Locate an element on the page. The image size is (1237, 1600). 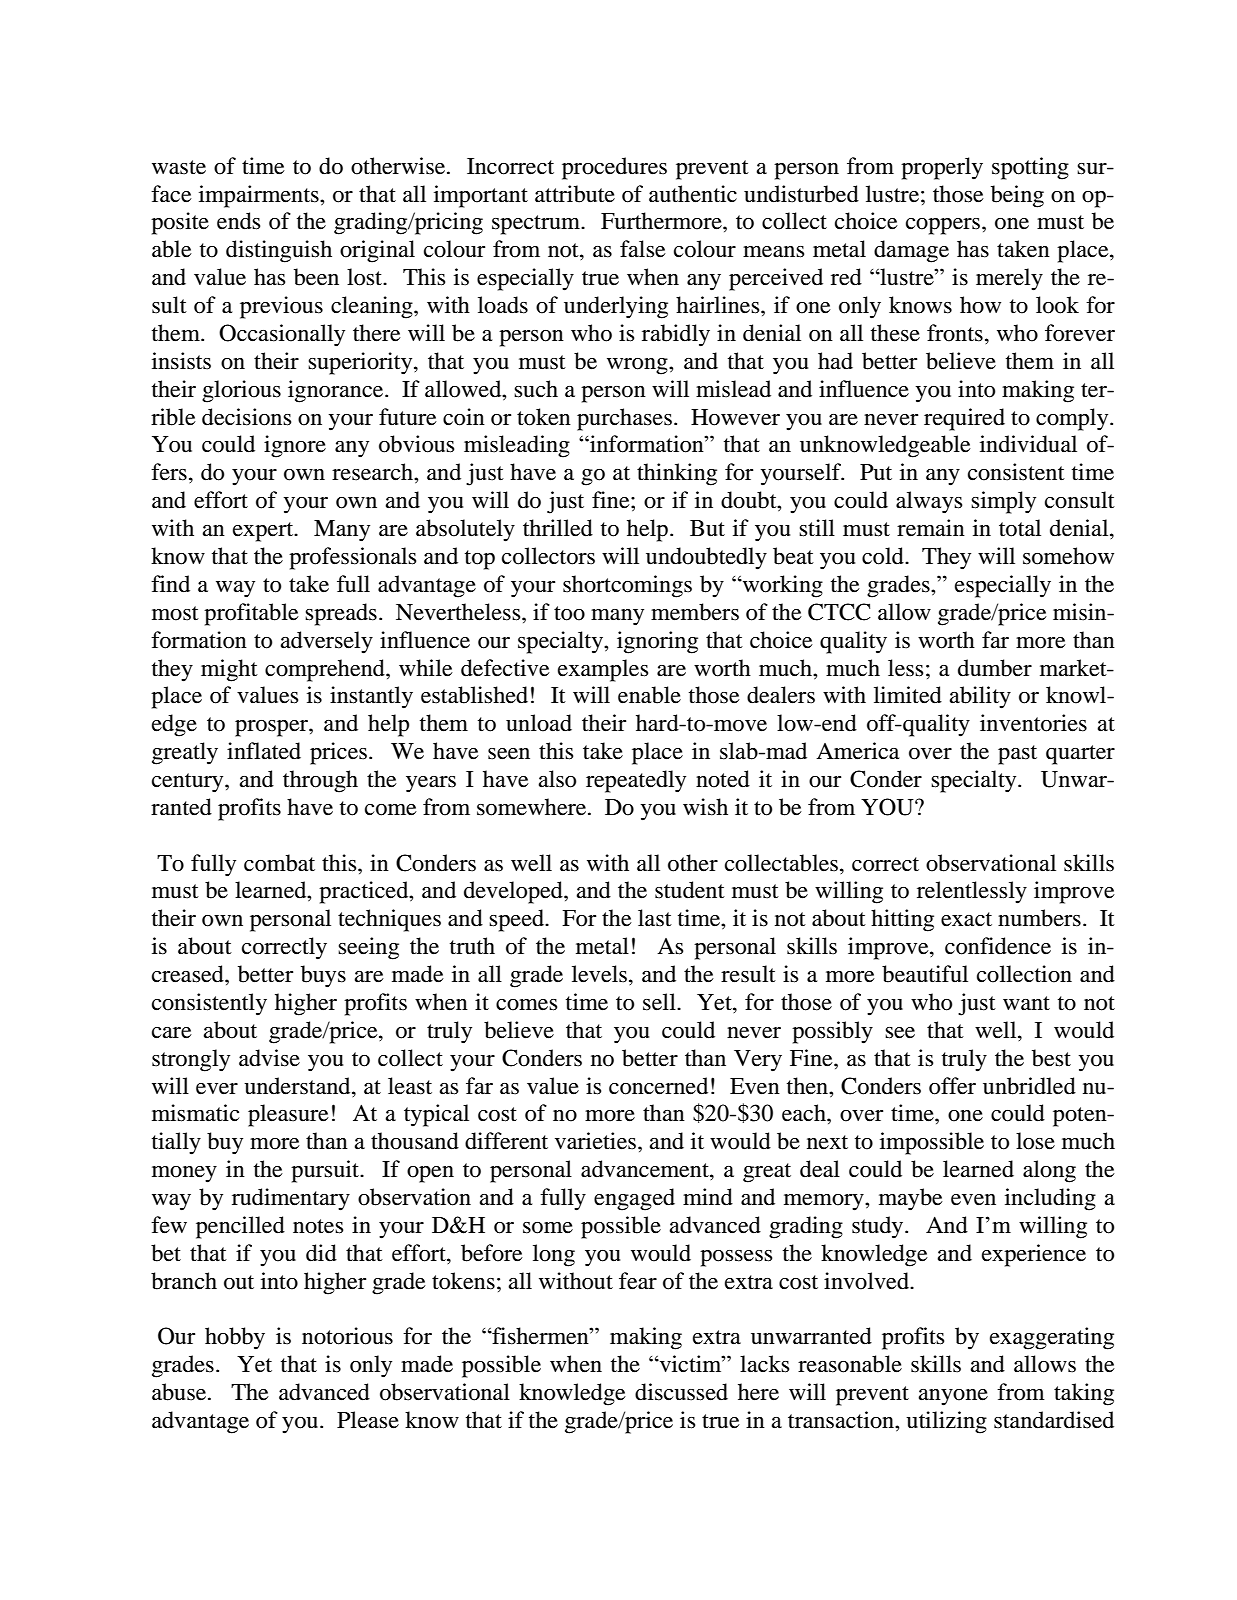
purchases is located at coordinates (624, 419).
